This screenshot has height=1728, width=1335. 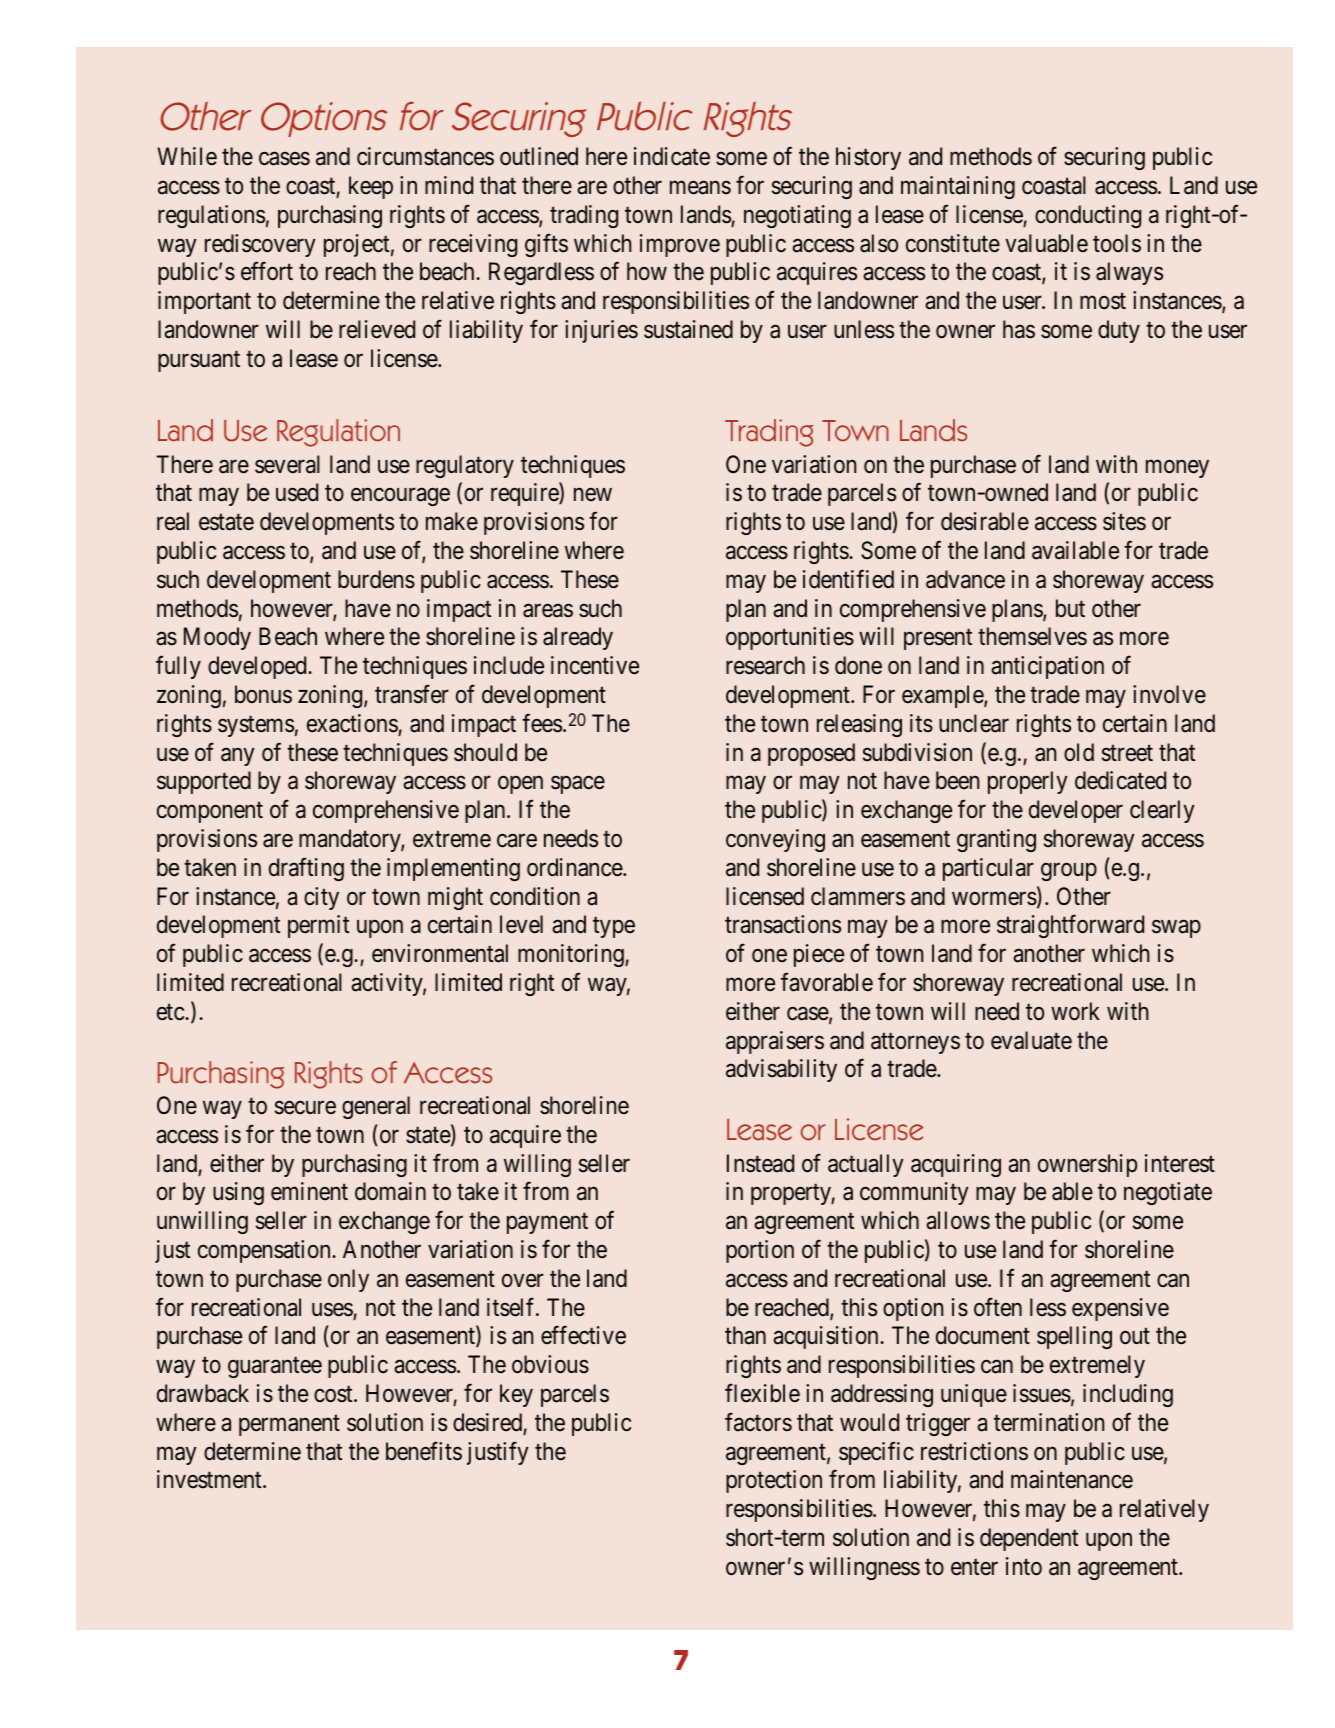 What do you see at coordinates (1124, 521) in the screenshot?
I see `sites` at bounding box center [1124, 521].
